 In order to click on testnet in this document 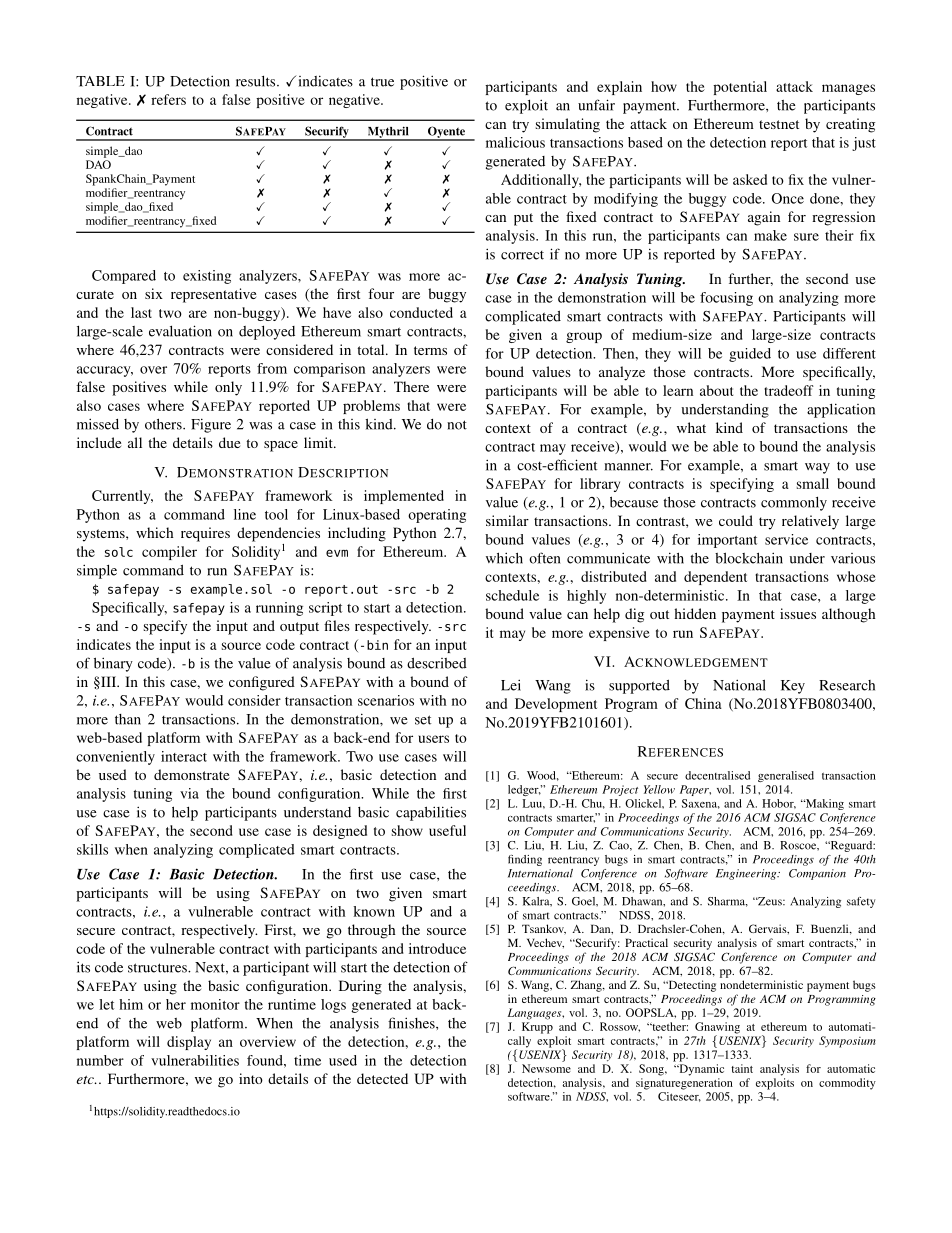, I will do `click(779, 124)`.
